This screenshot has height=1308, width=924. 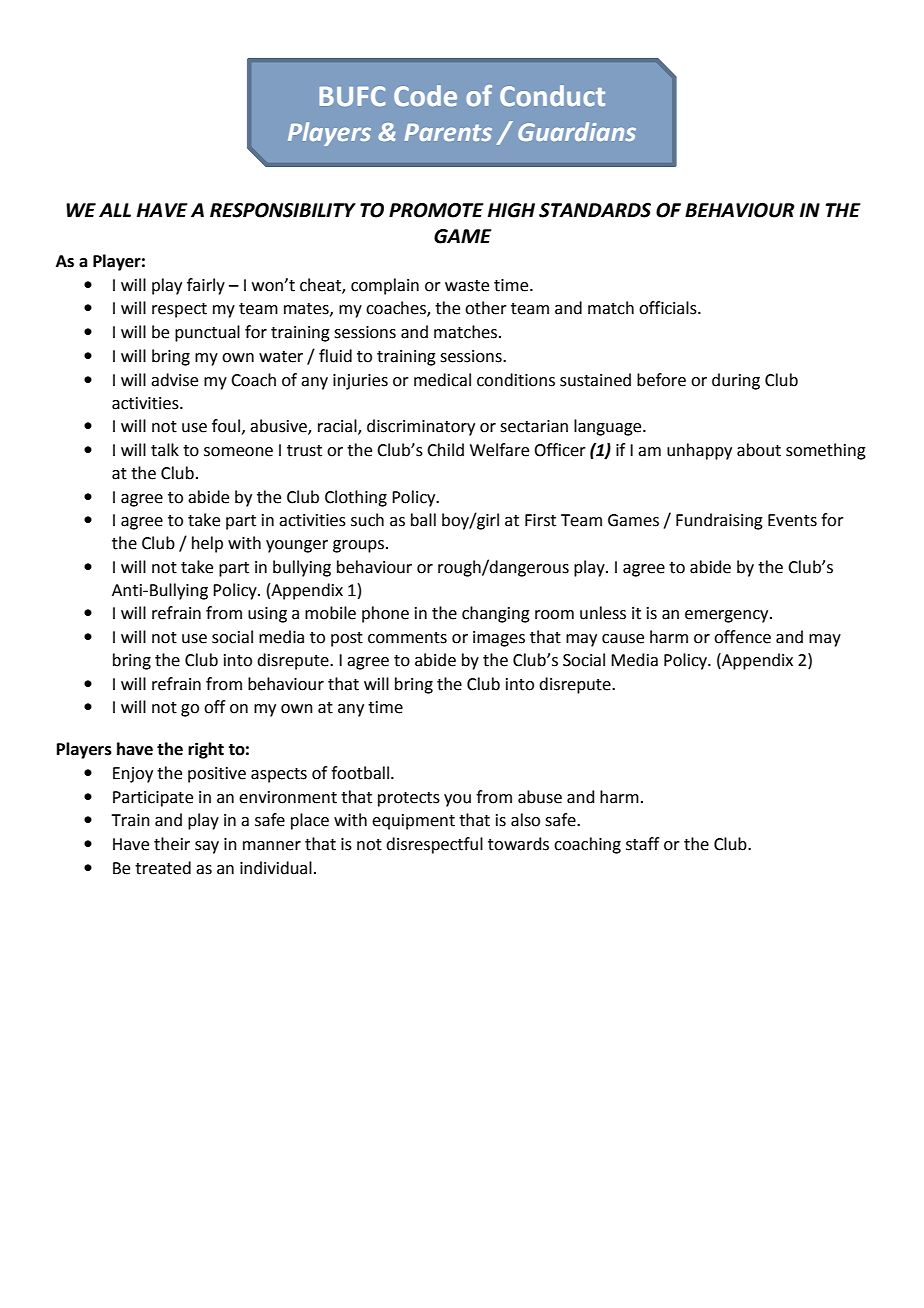 I want to click on Guardians, so click(x=577, y=131).
